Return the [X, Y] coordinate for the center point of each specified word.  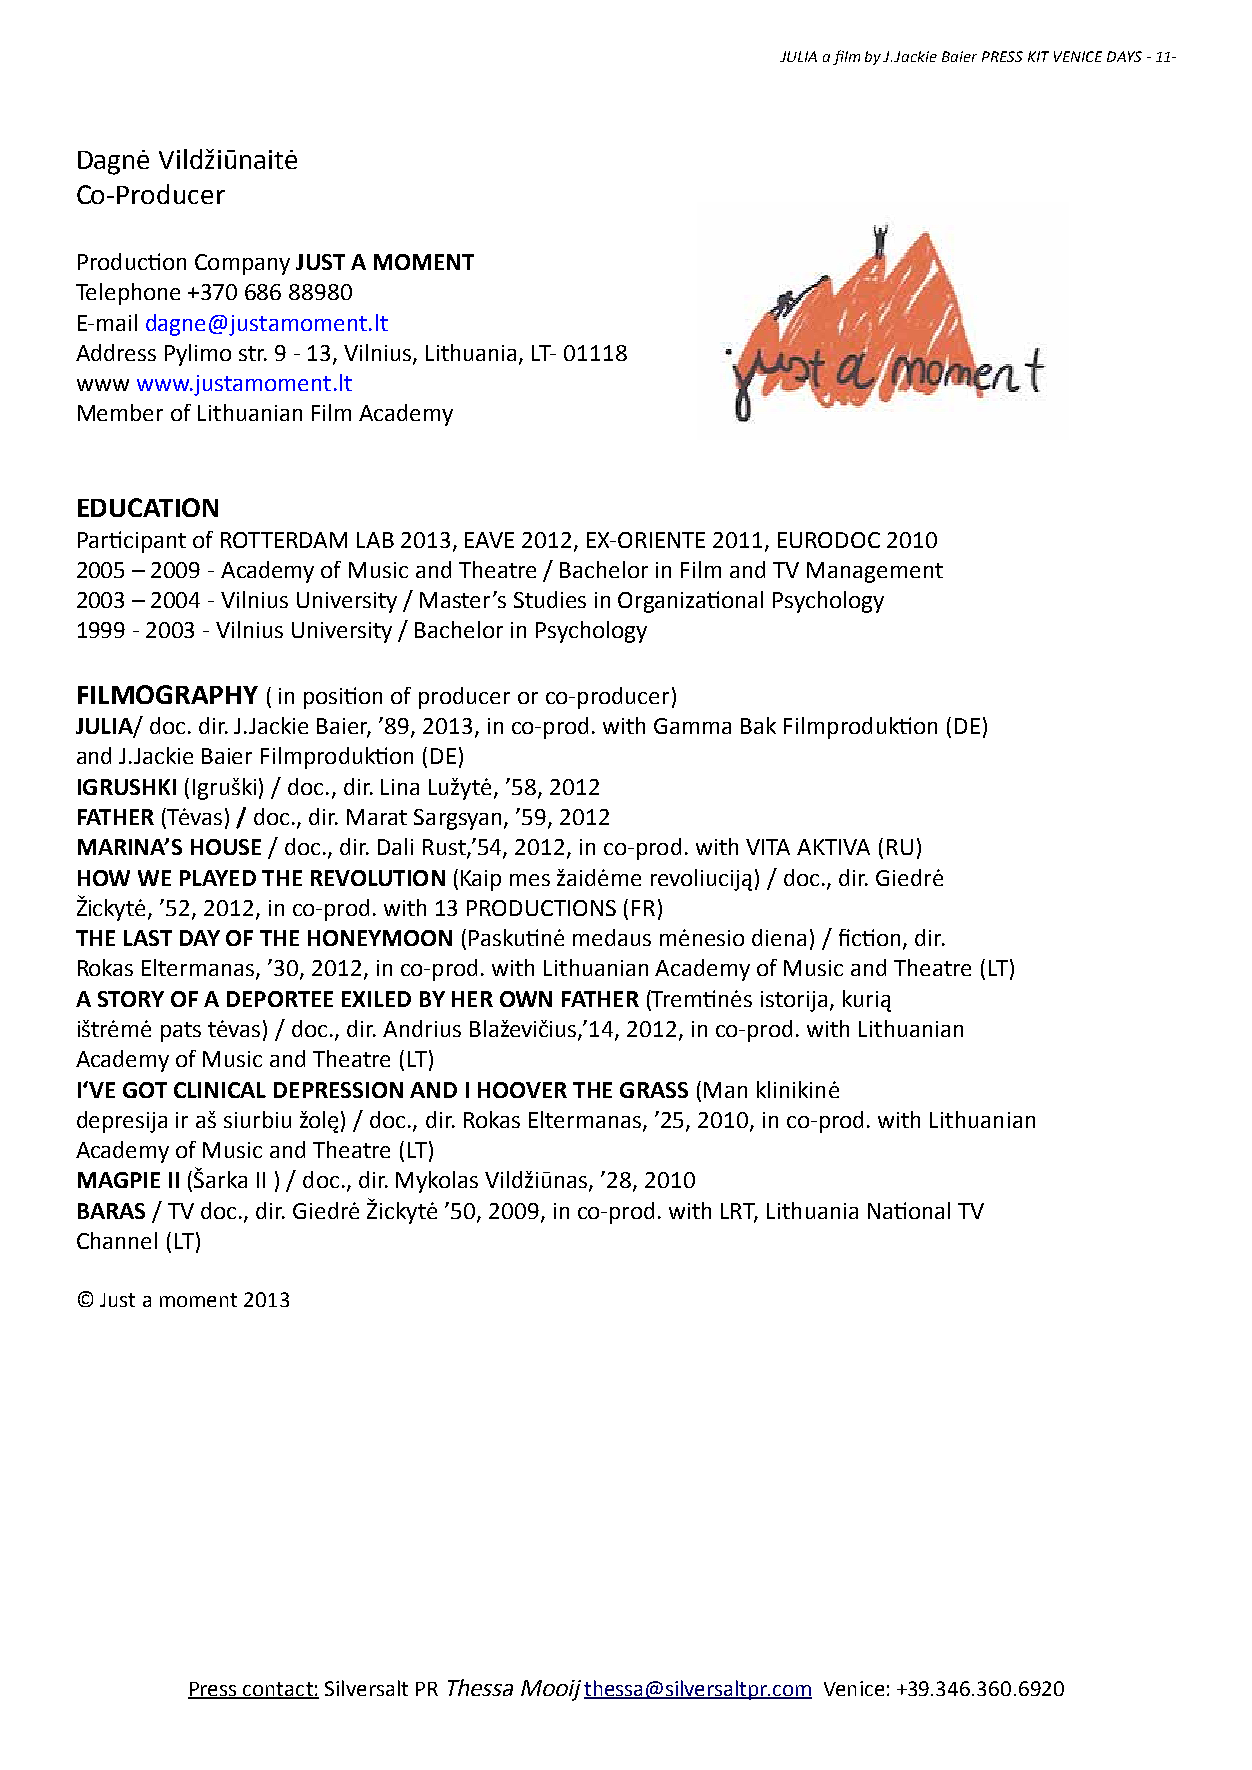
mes [530, 880]
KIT [1038, 56]
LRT [739, 1212]
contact [278, 1690]
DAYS [1124, 56]
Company [242, 264]
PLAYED [218, 878]
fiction [869, 937]
